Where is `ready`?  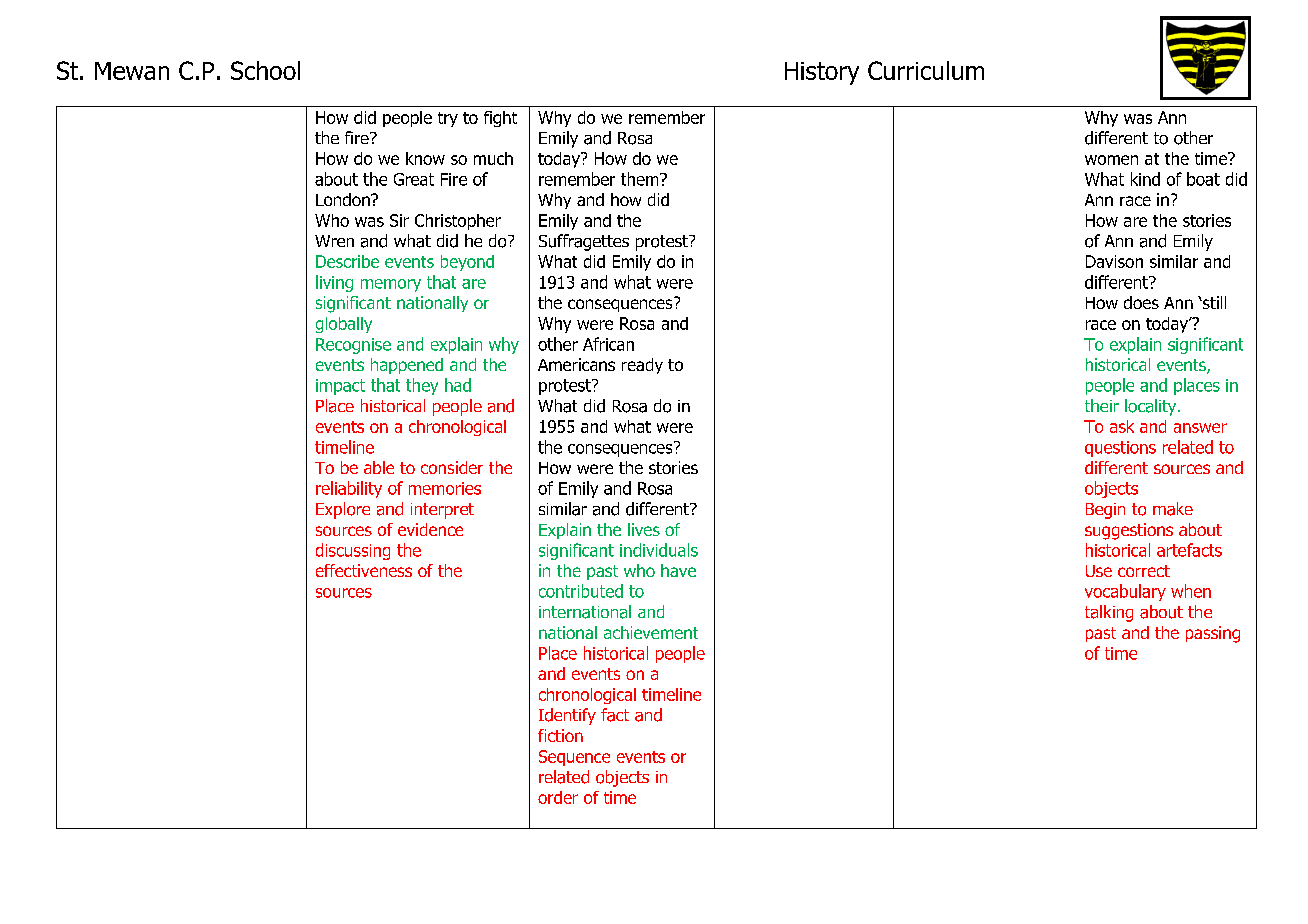
ready is located at coordinates (642, 366).
